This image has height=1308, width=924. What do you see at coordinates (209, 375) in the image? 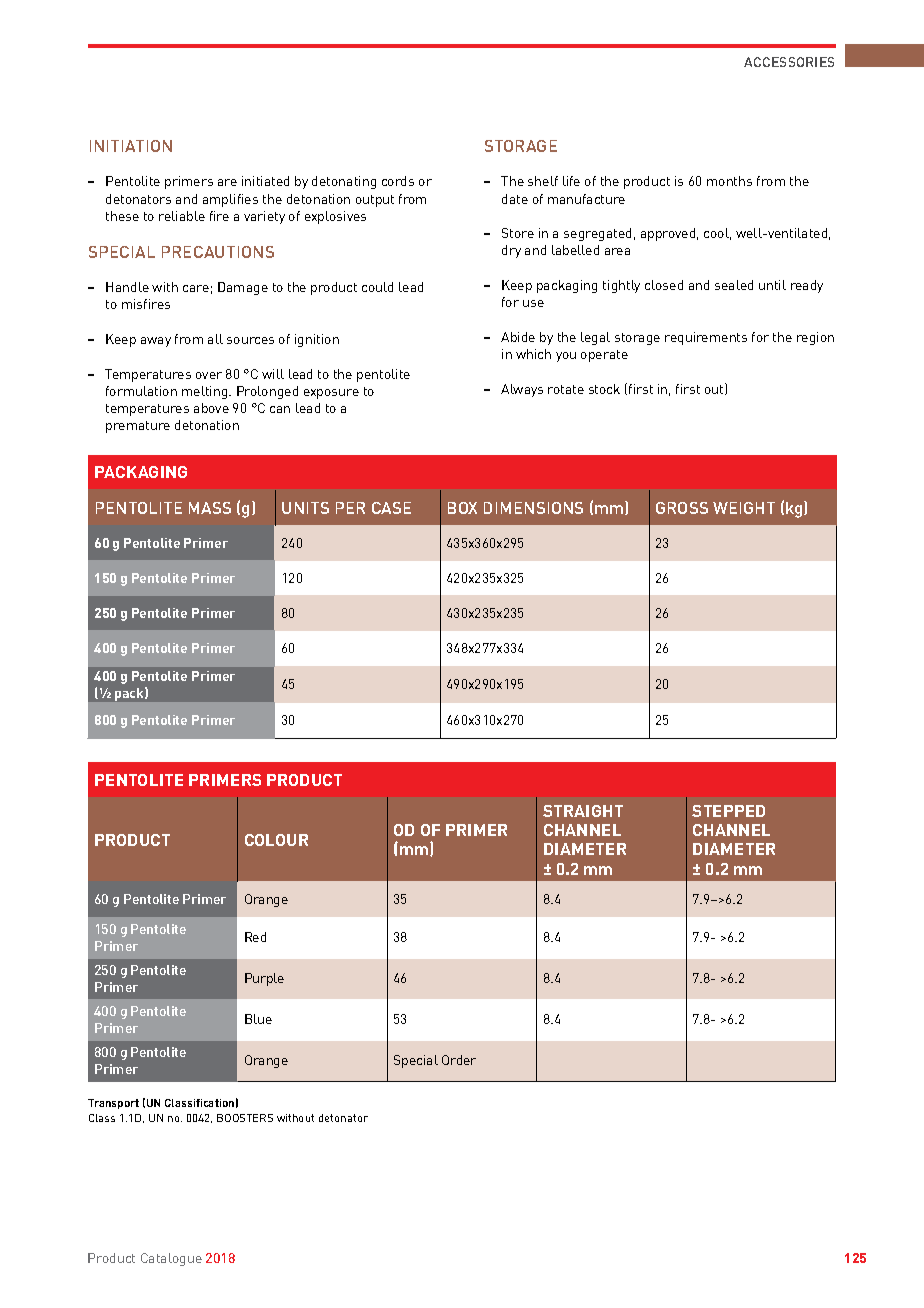
I see `over` at bounding box center [209, 375].
